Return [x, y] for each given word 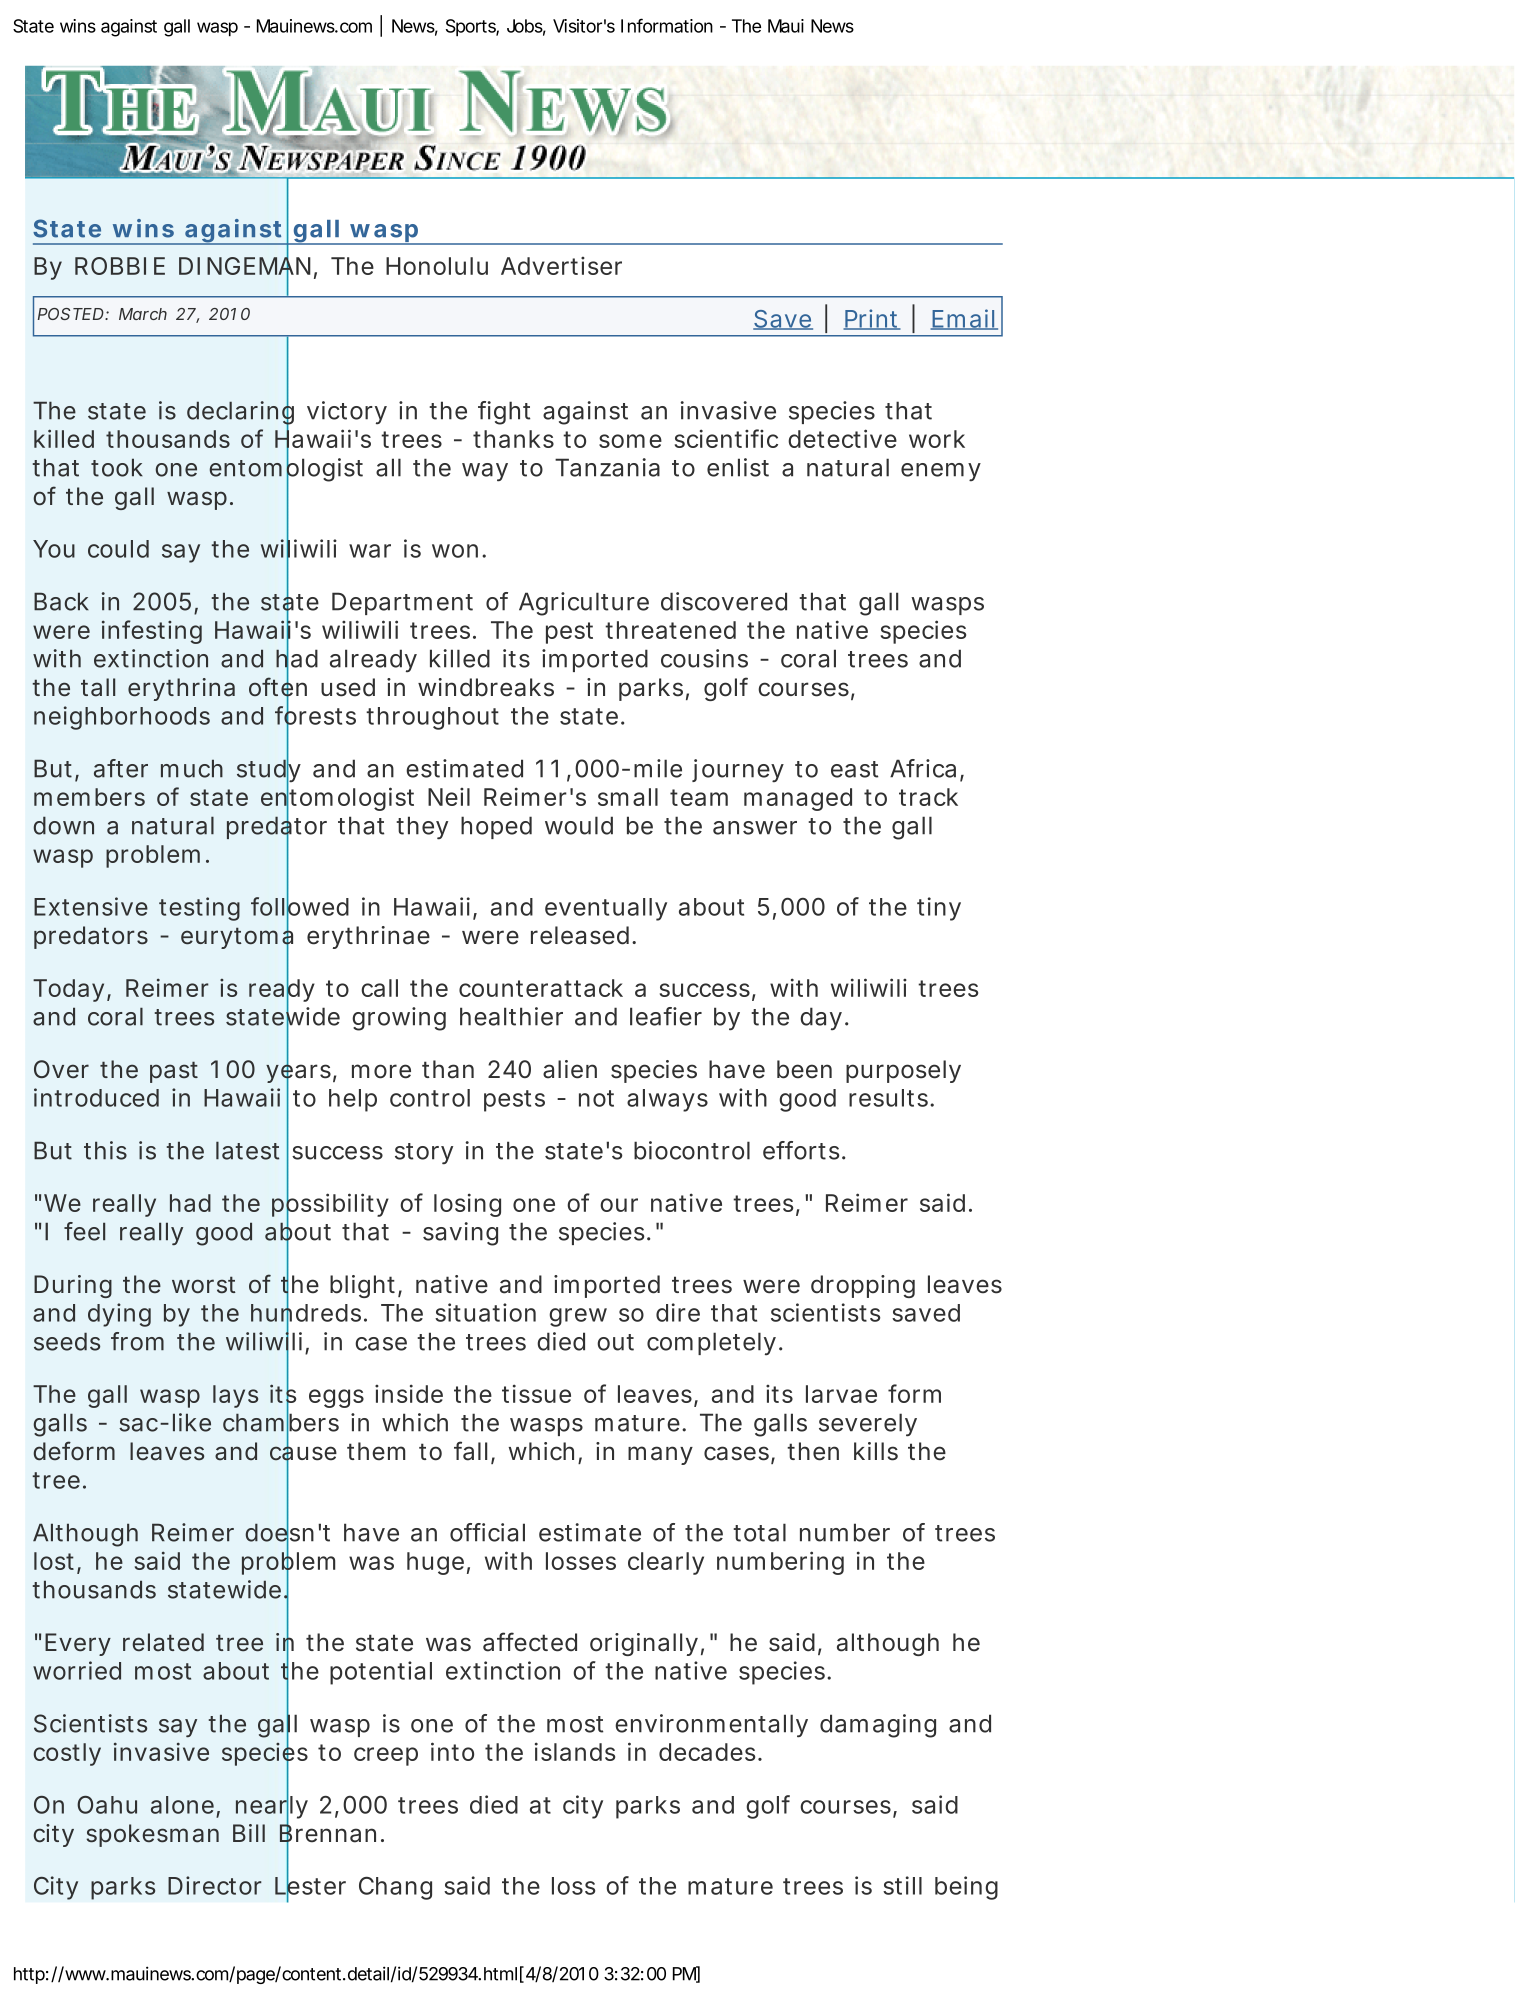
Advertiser [561, 266]
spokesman [152, 1835]
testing [199, 909]
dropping [863, 1286]
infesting [152, 632]
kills [876, 1451]
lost [56, 1562]
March [143, 314]
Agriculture [584, 604]
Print [872, 319]
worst [204, 1285]
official [487, 1532]
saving [460, 1234]
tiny [939, 909]
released [580, 935]
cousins [704, 658]
